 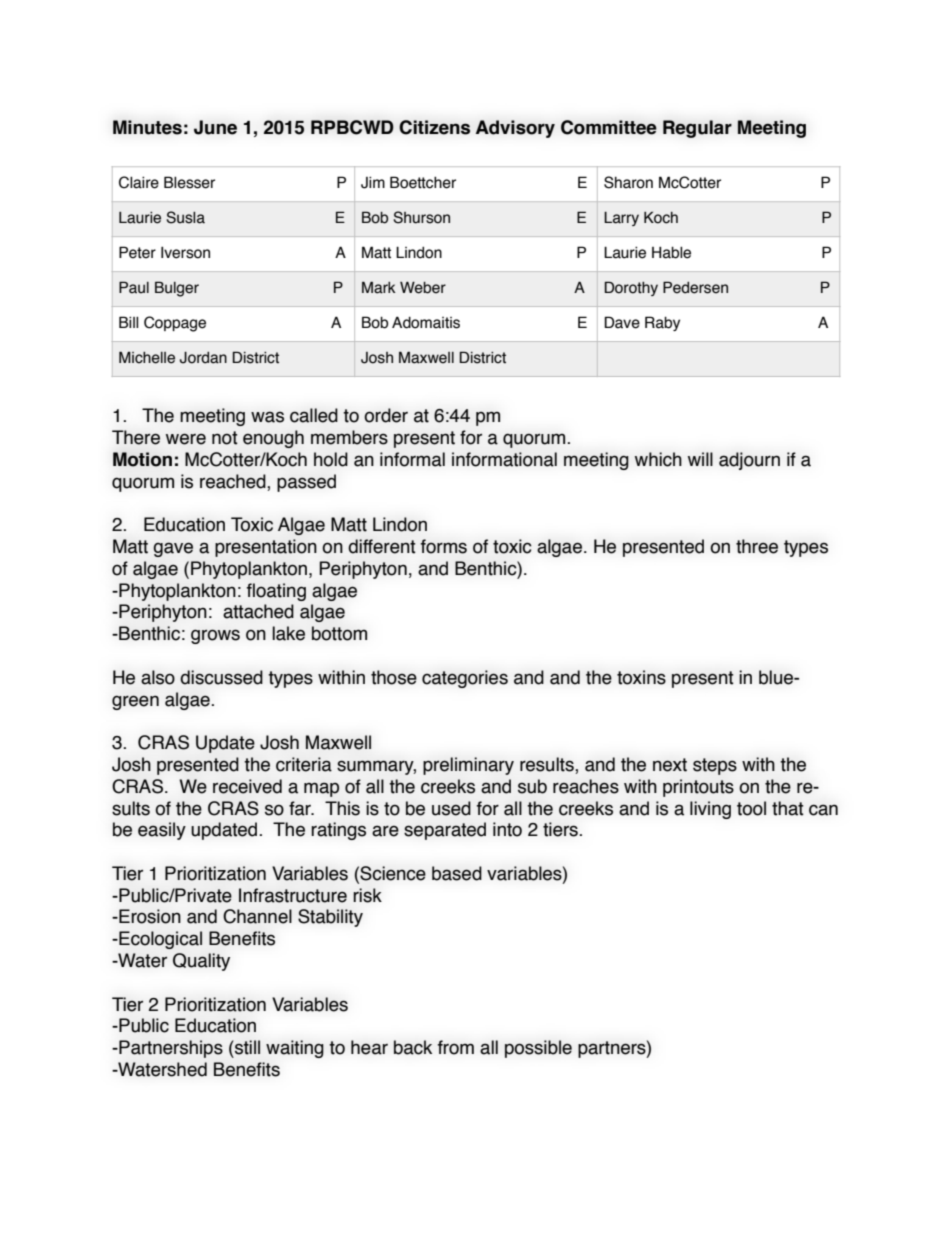 What do you see at coordinates (215, 127) in the screenshot?
I see `June` at bounding box center [215, 127].
